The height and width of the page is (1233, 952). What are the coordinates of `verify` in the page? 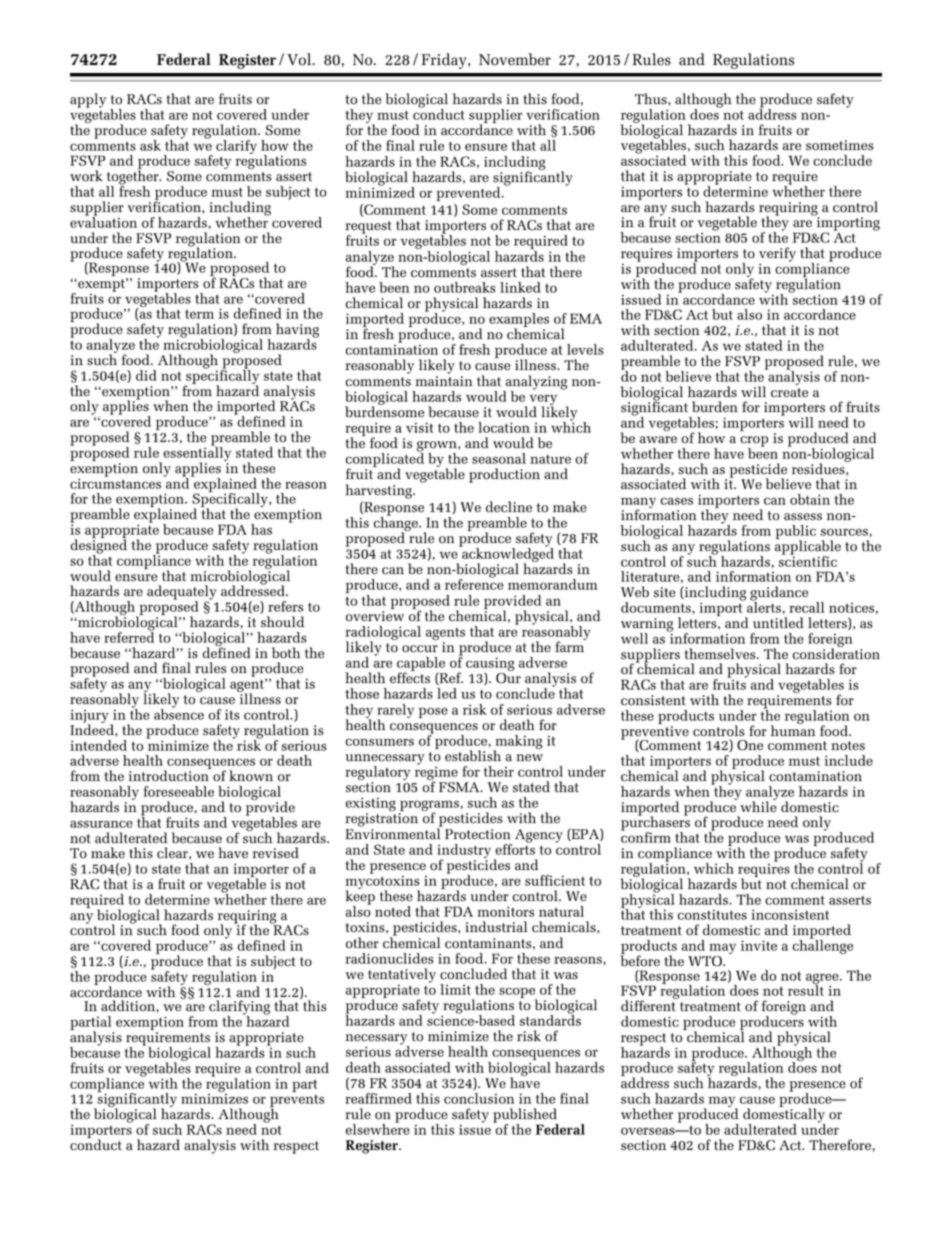 It's located at (777, 255).
